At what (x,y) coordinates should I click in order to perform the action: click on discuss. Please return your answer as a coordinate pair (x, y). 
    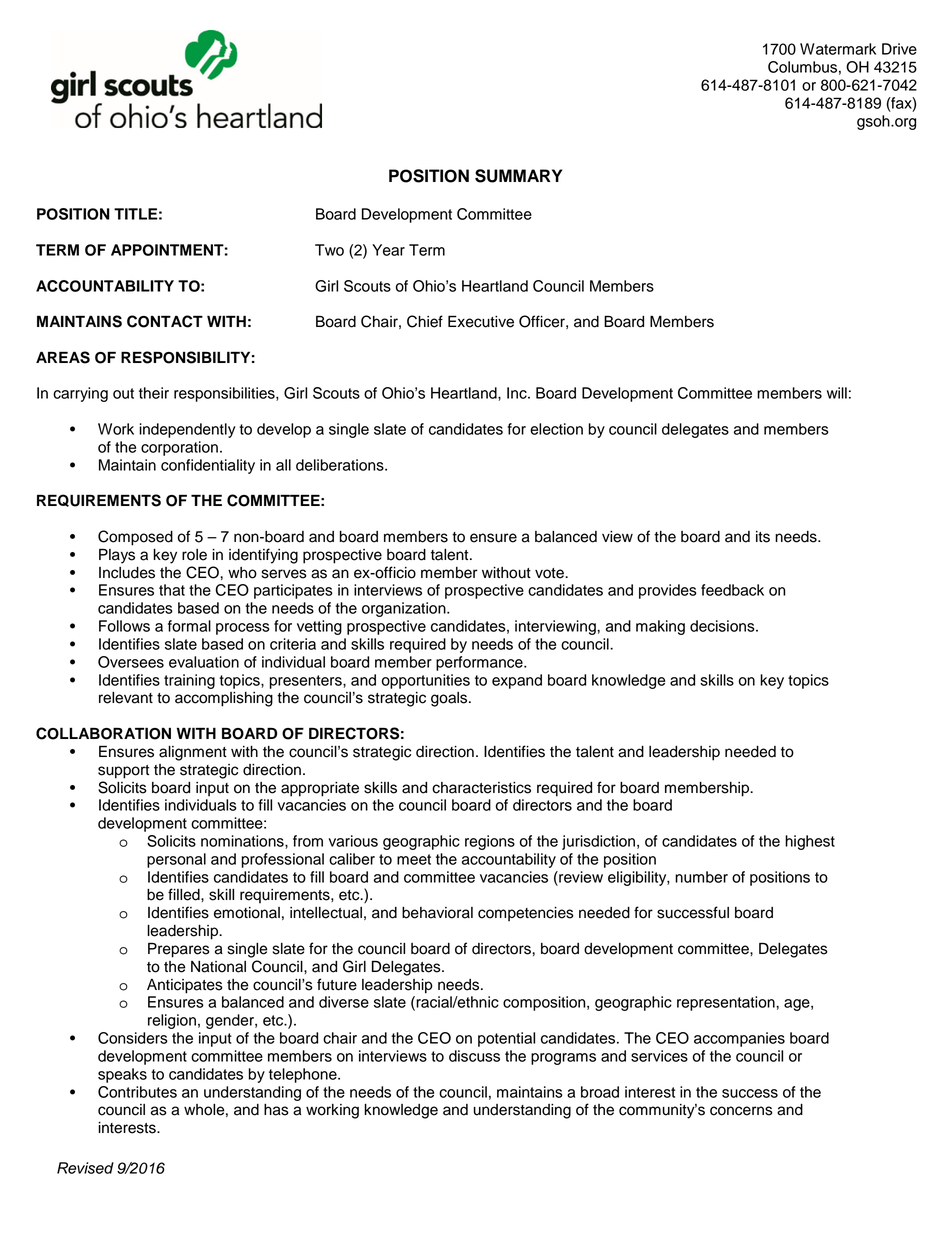
    Looking at the image, I should click on (474, 1056).
